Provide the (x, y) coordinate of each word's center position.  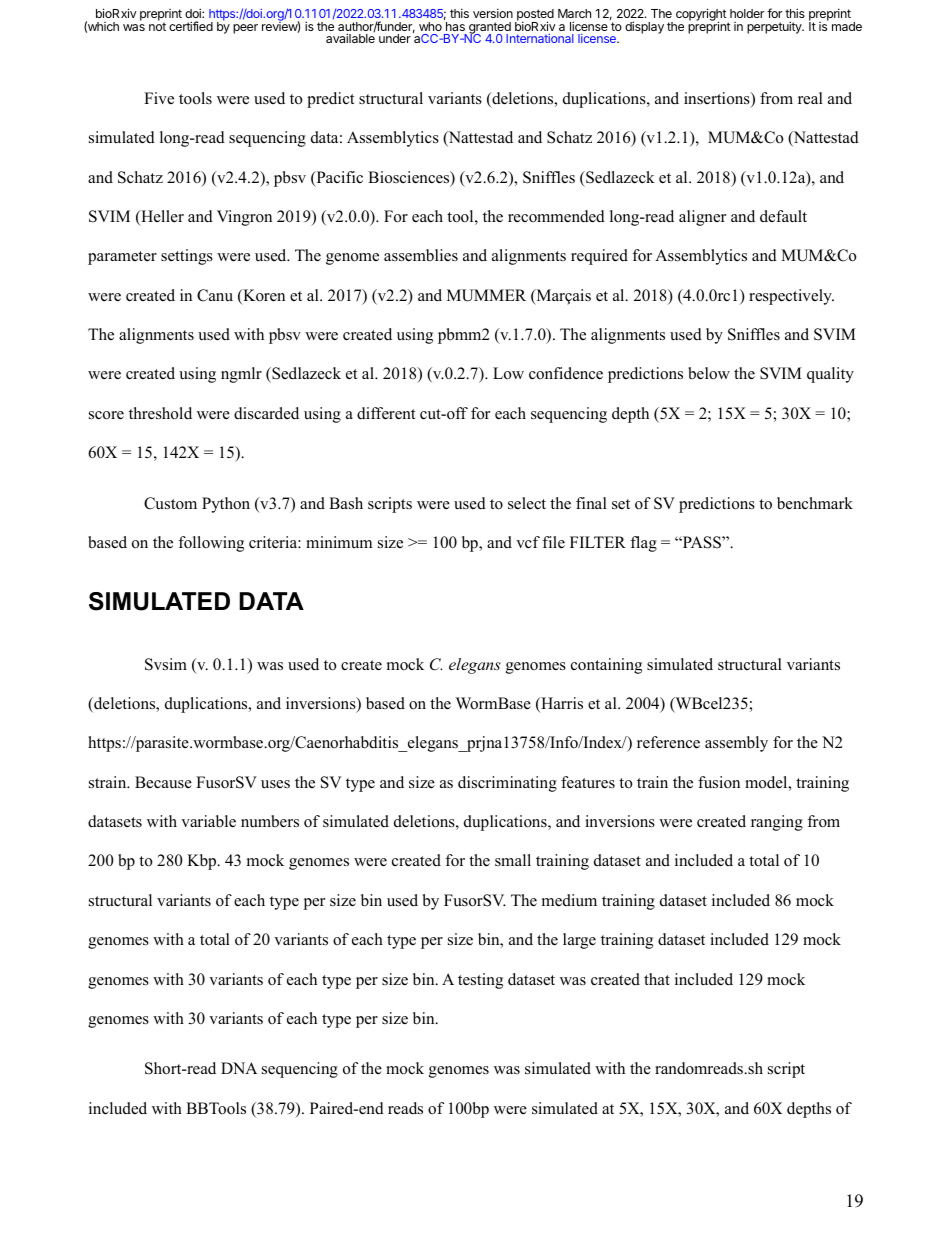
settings (187, 257)
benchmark (815, 503)
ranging (777, 823)
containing (606, 666)
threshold (160, 413)
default (783, 216)
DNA (239, 1068)
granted (490, 29)
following (211, 544)
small (513, 860)
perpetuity (775, 27)
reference (668, 742)
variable (208, 821)
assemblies (421, 255)
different (386, 413)
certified (191, 26)
